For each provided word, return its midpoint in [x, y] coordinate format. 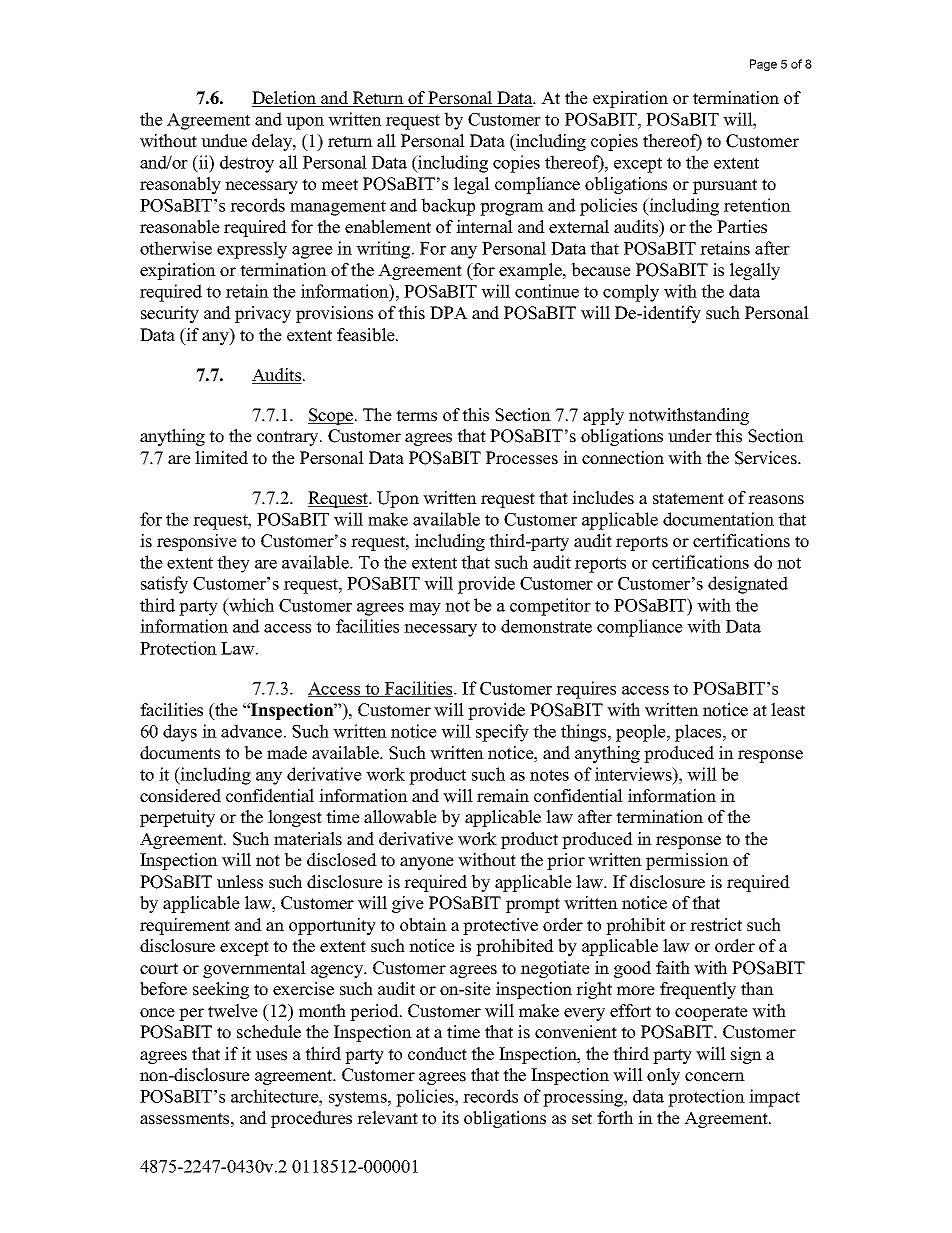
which [250, 605]
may [425, 609]
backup [448, 207]
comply [631, 293]
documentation [718, 519]
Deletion [285, 99]
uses [271, 1056]
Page [763, 65]
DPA [449, 312]
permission [687, 861]
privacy [263, 314]
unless [240, 882]
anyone [427, 863]
